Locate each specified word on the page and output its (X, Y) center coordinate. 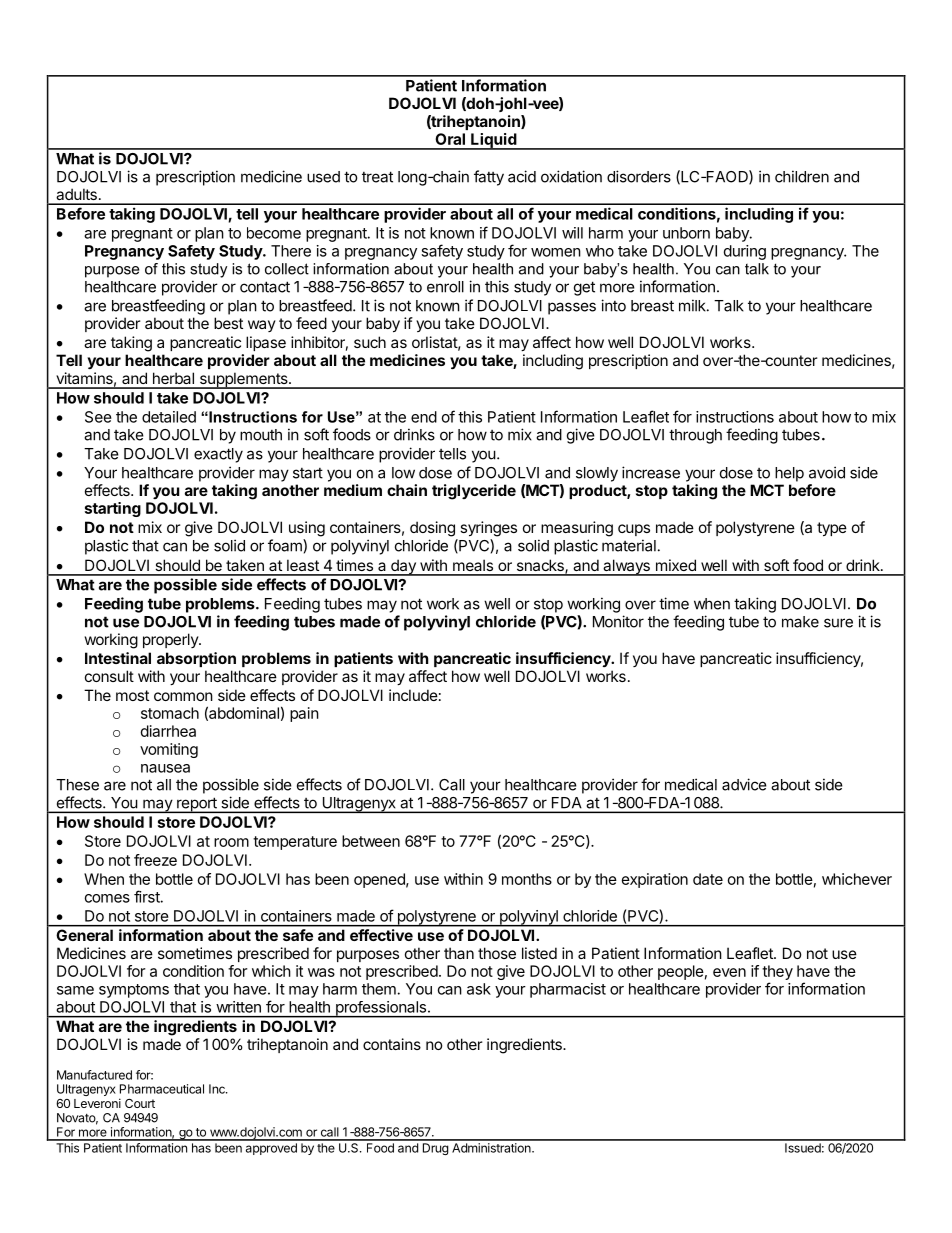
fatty (489, 178)
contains (392, 1044)
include (413, 695)
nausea (165, 768)
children (802, 176)
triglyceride (474, 492)
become (274, 233)
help (789, 474)
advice (744, 784)
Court (140, 1103)
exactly (218, 455)
